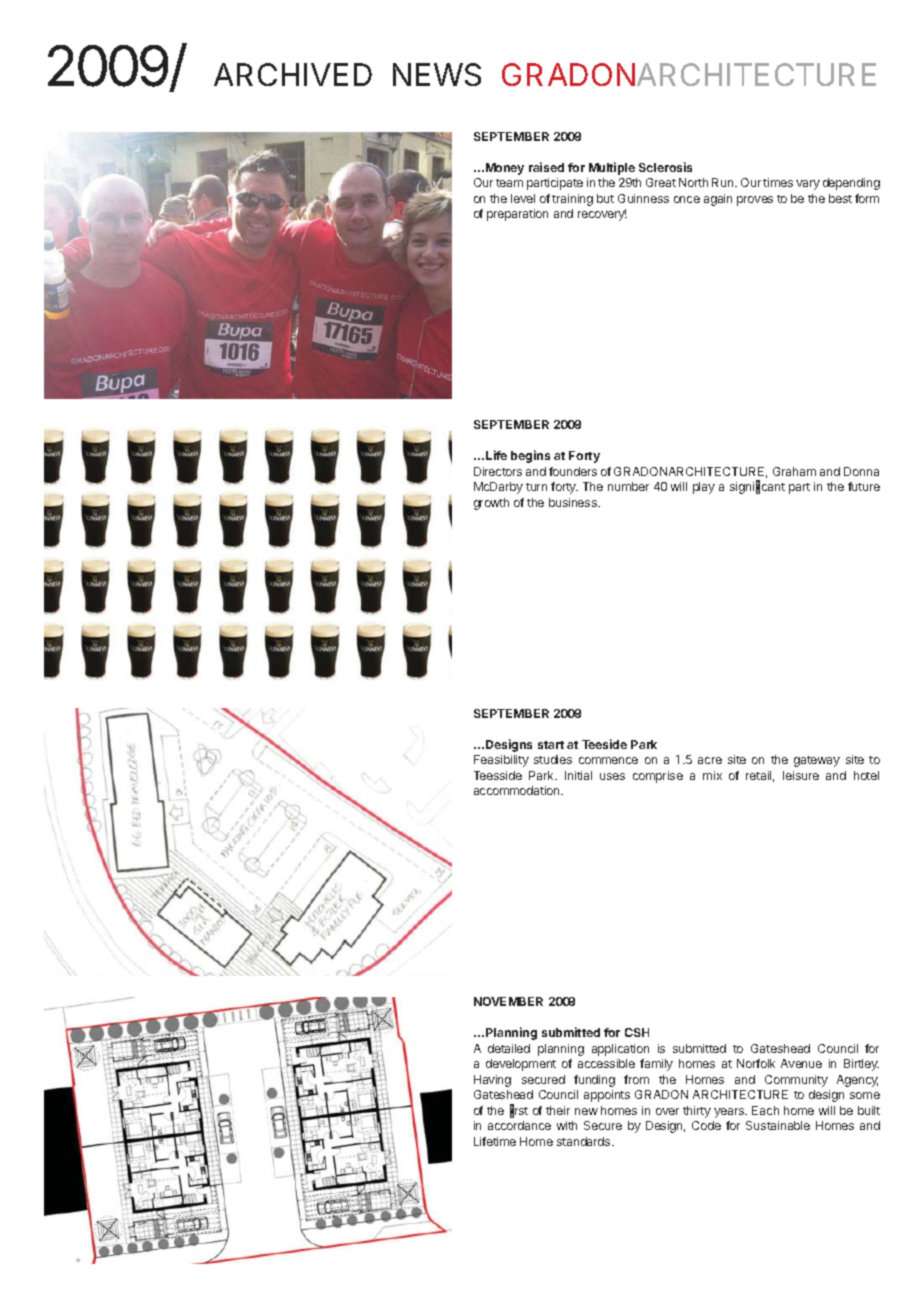 The width and height of the screenshot is (924, 1308). I want to click on ARCHIVED, so click(293, 74).
